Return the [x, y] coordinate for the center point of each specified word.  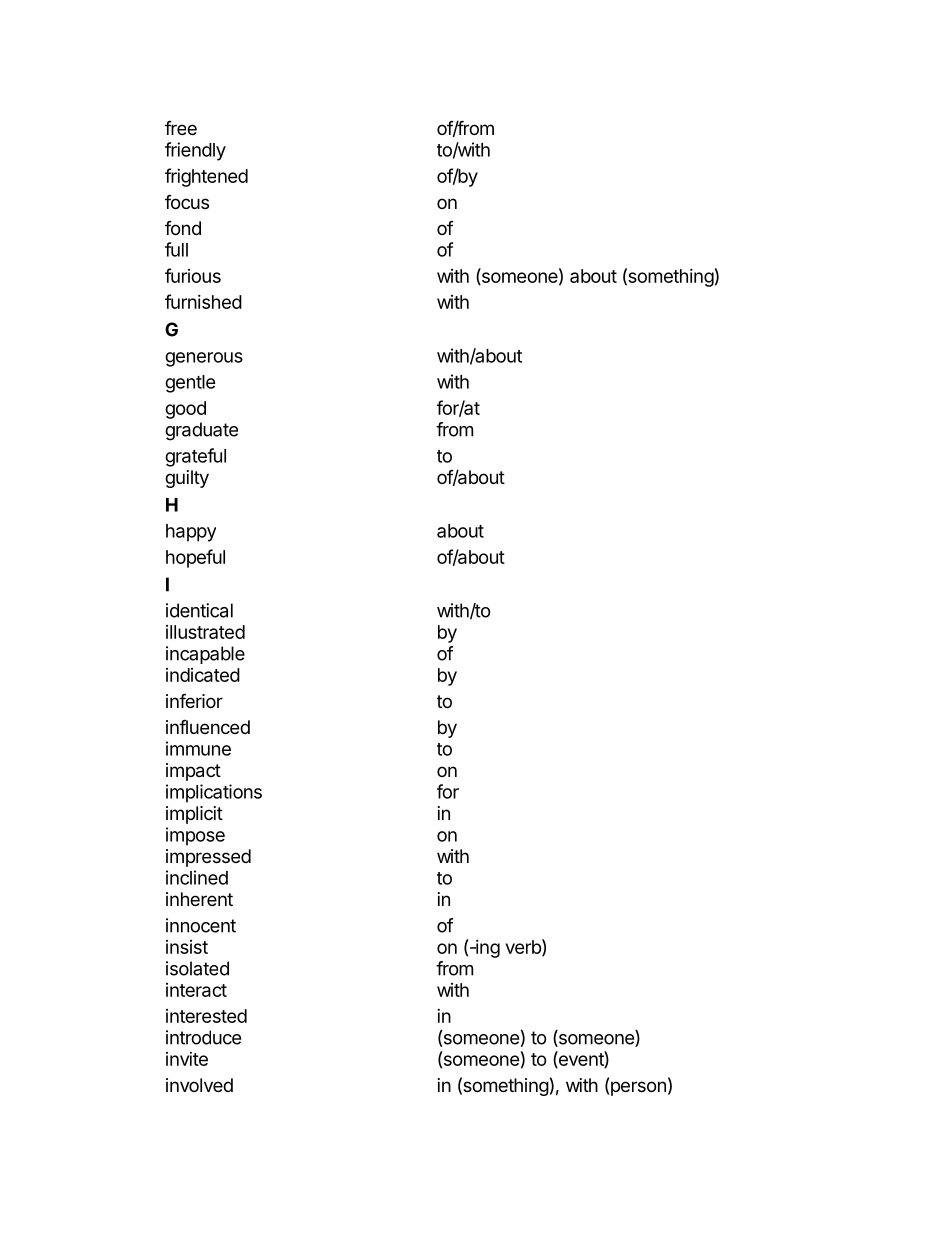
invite [187, 1059]
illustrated [205, 632]
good [185, 410]
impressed [208, 858]
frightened [206, 177]
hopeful [195, 558]
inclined [197, 877]
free [181, 128]
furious [193, 275]
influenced [208, 726]
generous [204, 359]
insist [187, 947]
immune [198, 748]
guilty [187, 479]
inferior [194, 700]
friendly [195, 151]
